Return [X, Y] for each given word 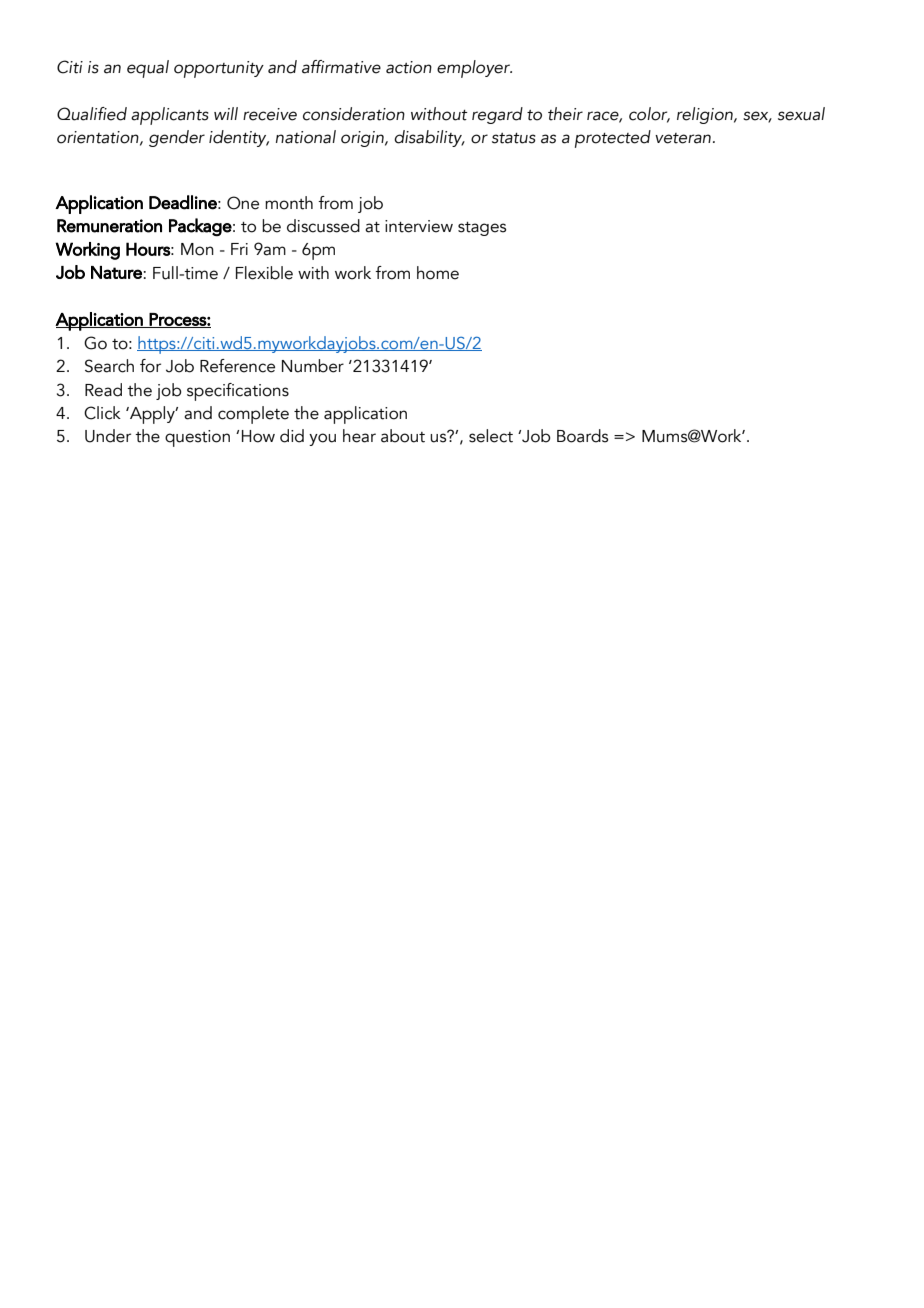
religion [706, 115]
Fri [239, 249]
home [438, 273]
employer [474, 69]
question [197, 438]
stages [482, 229]
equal [148, 69]
